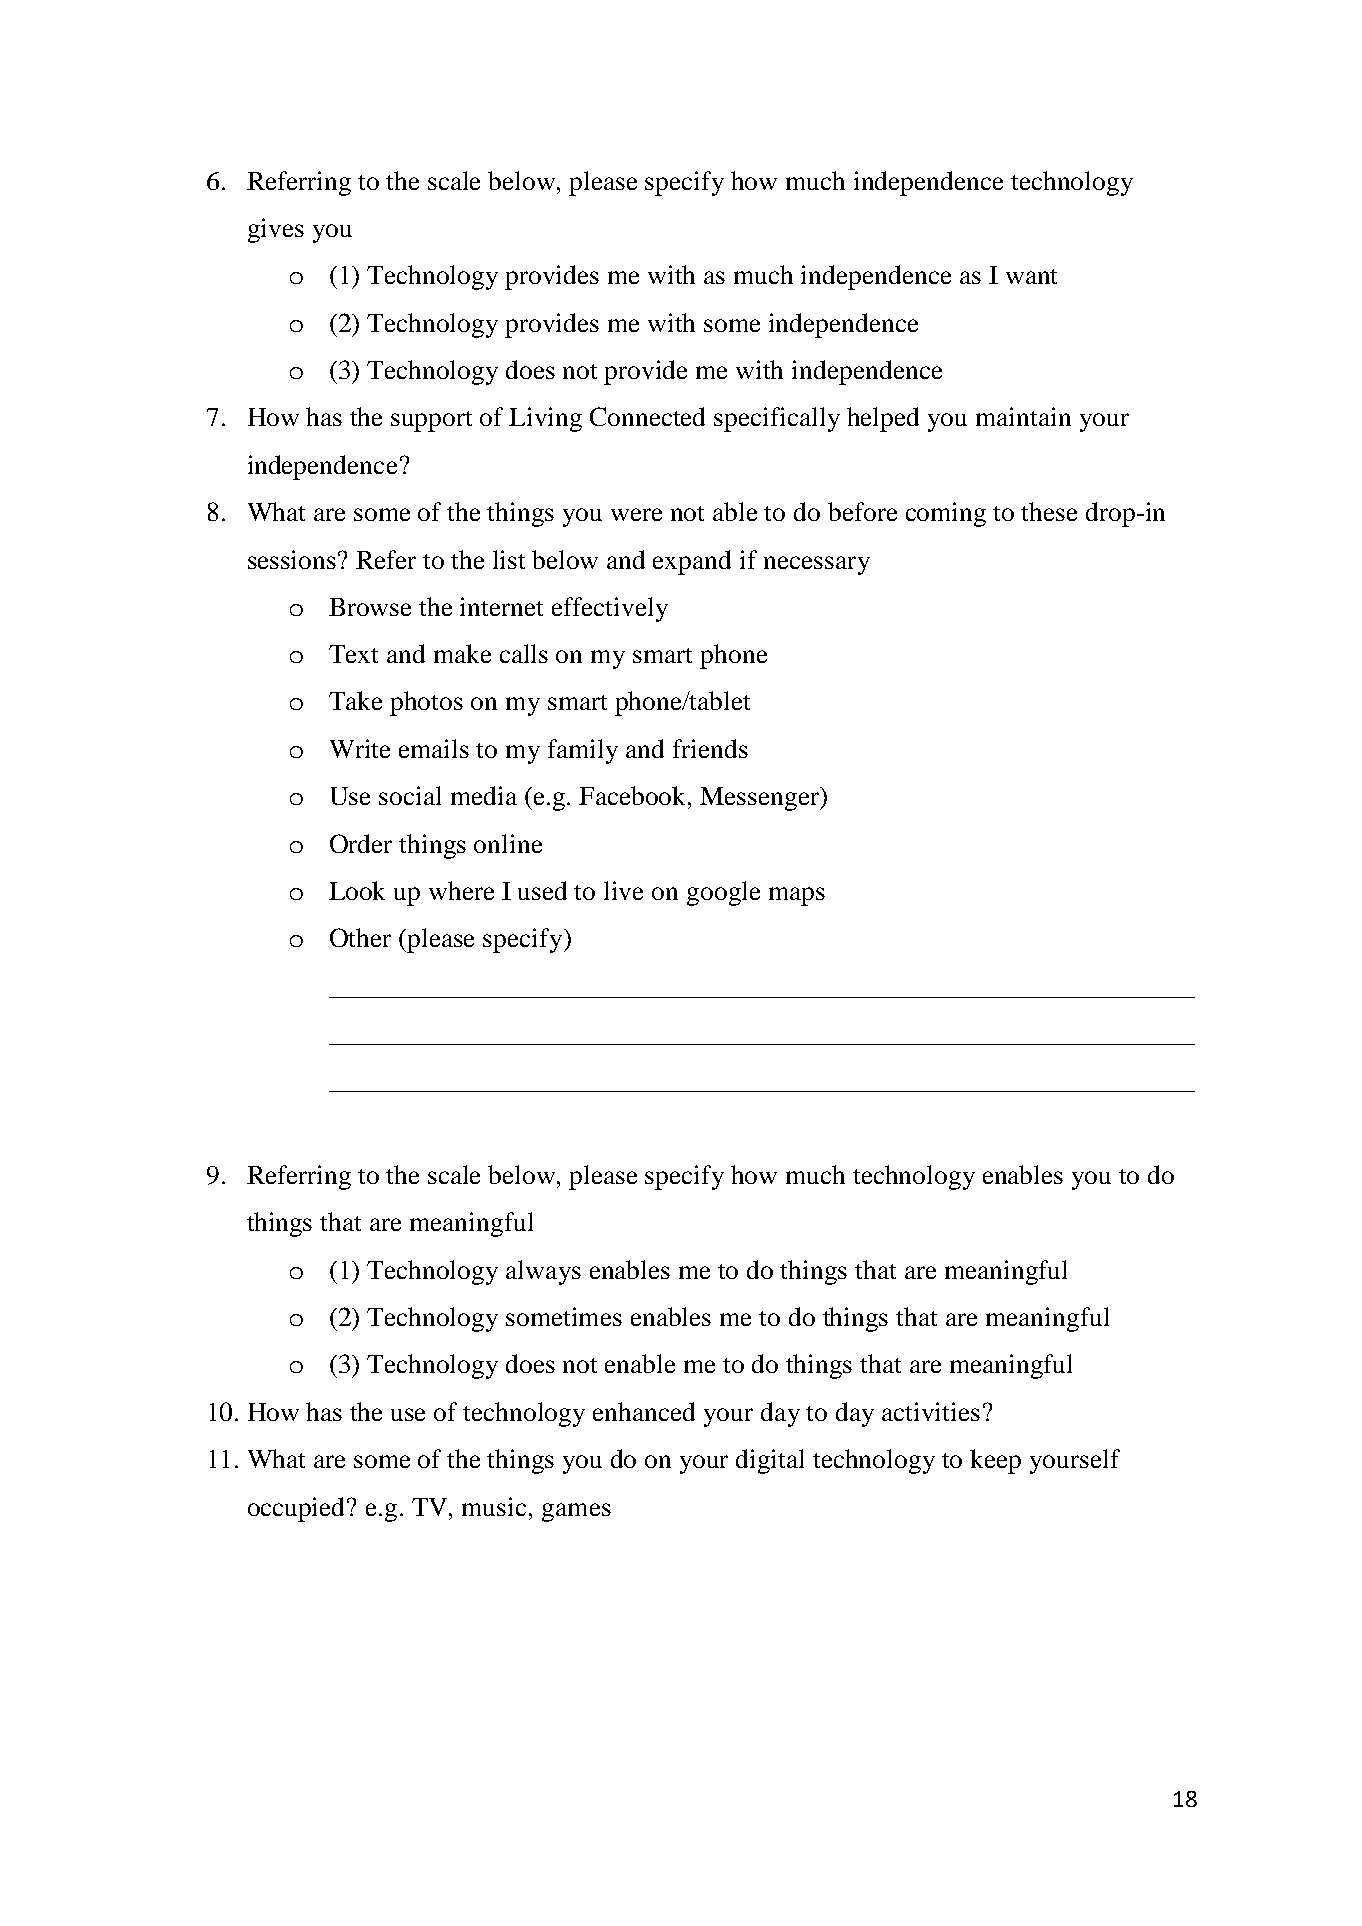 This image has width=1362, height=1926. What do you see at coordinates (623, 890) in the image?
I see `live` at bounding box center [623, 890].
